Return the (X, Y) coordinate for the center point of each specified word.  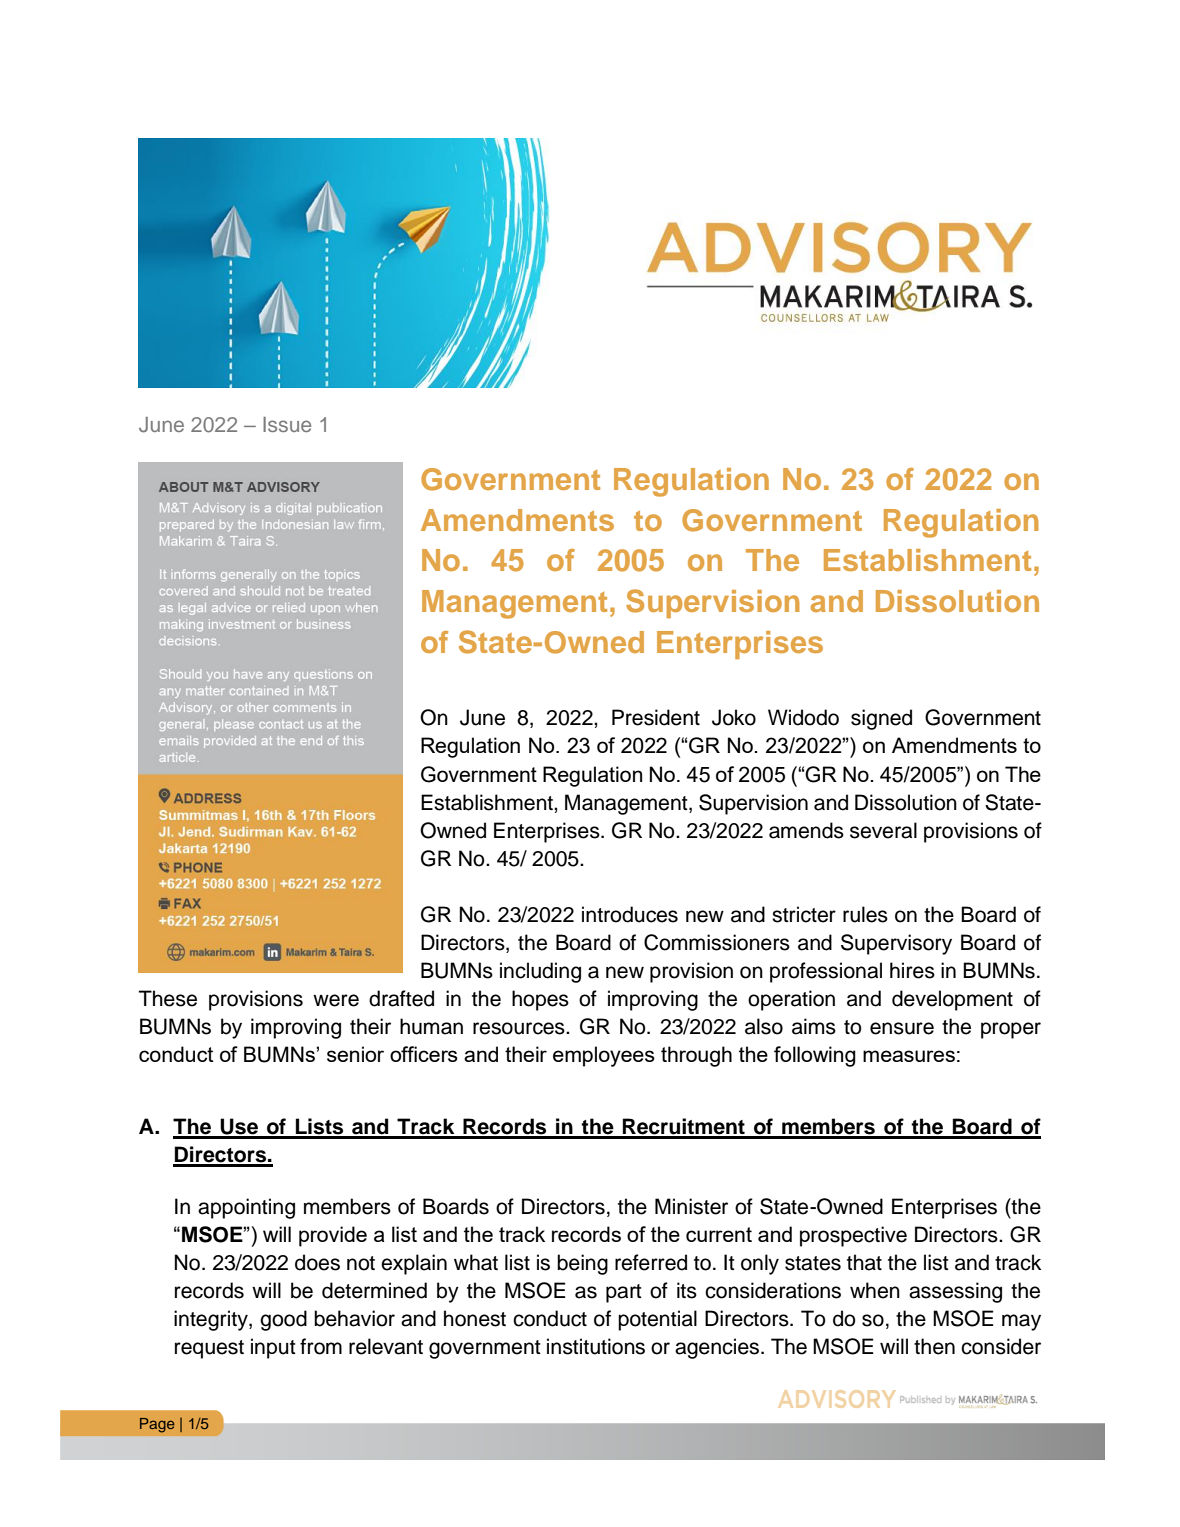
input (273, 1348)
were (336, 1000)
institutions (596, 1346)
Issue (287, 424)
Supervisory (896, 944)
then (934, 1346)
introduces (630, 914)
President (656, 717)
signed (881, 719)
